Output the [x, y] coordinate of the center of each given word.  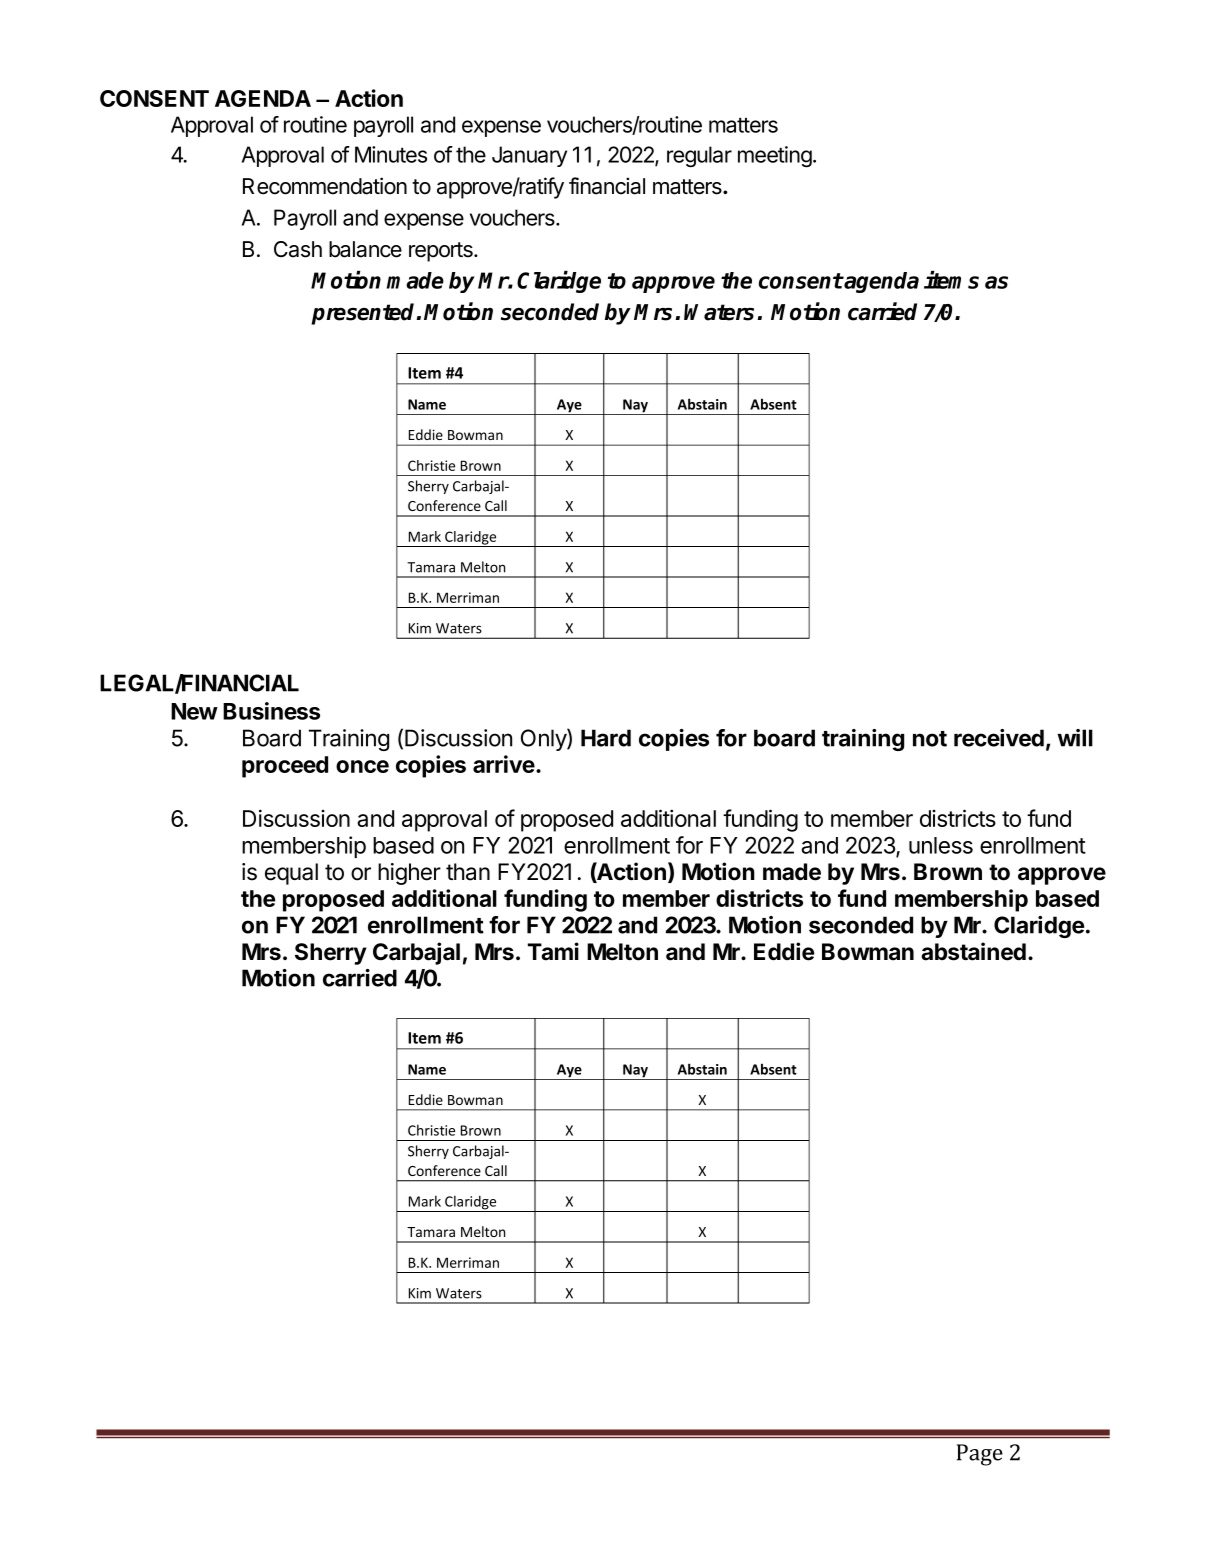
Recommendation [325, 186]
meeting [775, 156]
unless [941, 845]
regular [699, 156]
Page [980, 1455]
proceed [285, 767]
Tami [553, 951]
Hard [606, 738]
